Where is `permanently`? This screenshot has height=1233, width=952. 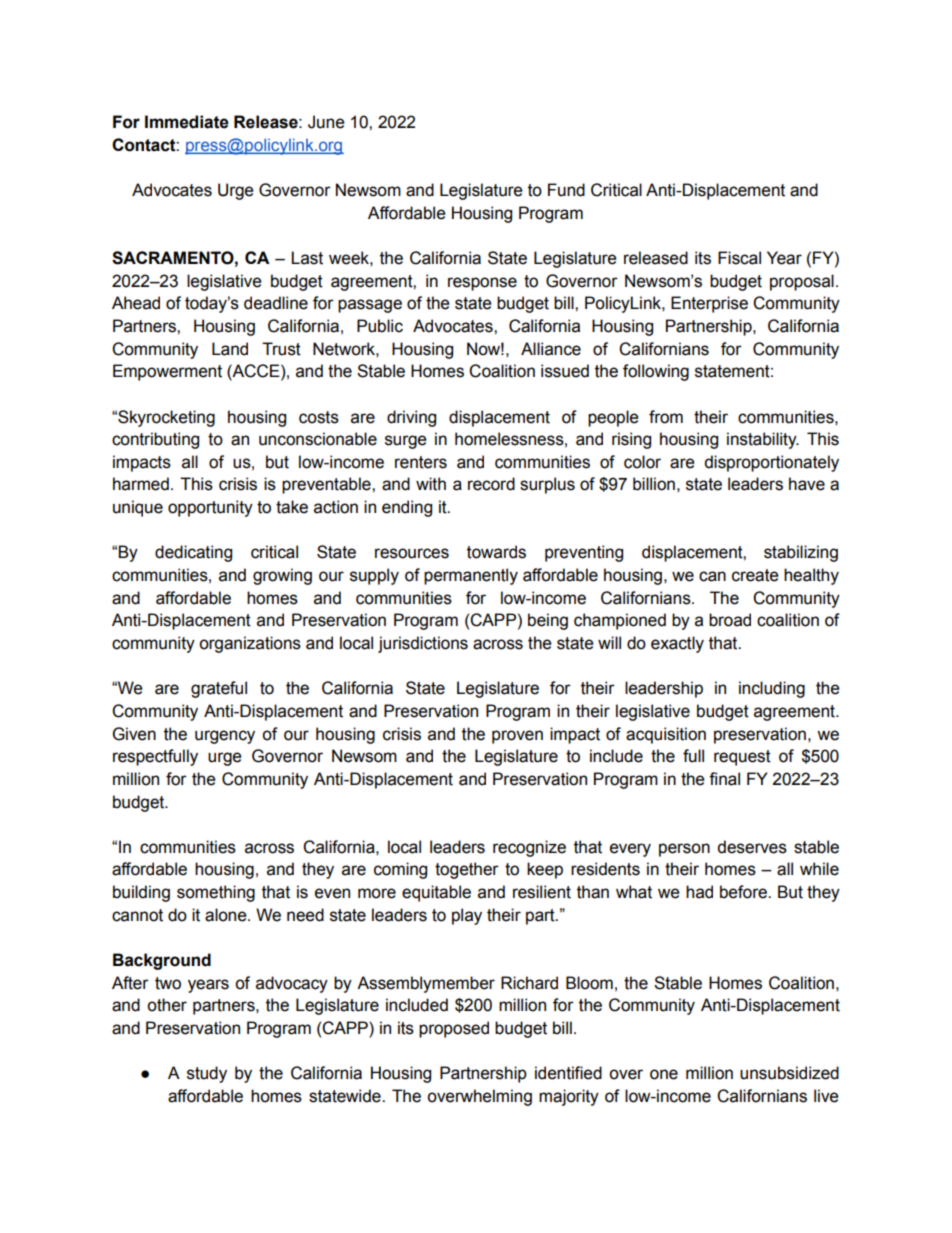 permanently is located at coordinates (471, 576).
